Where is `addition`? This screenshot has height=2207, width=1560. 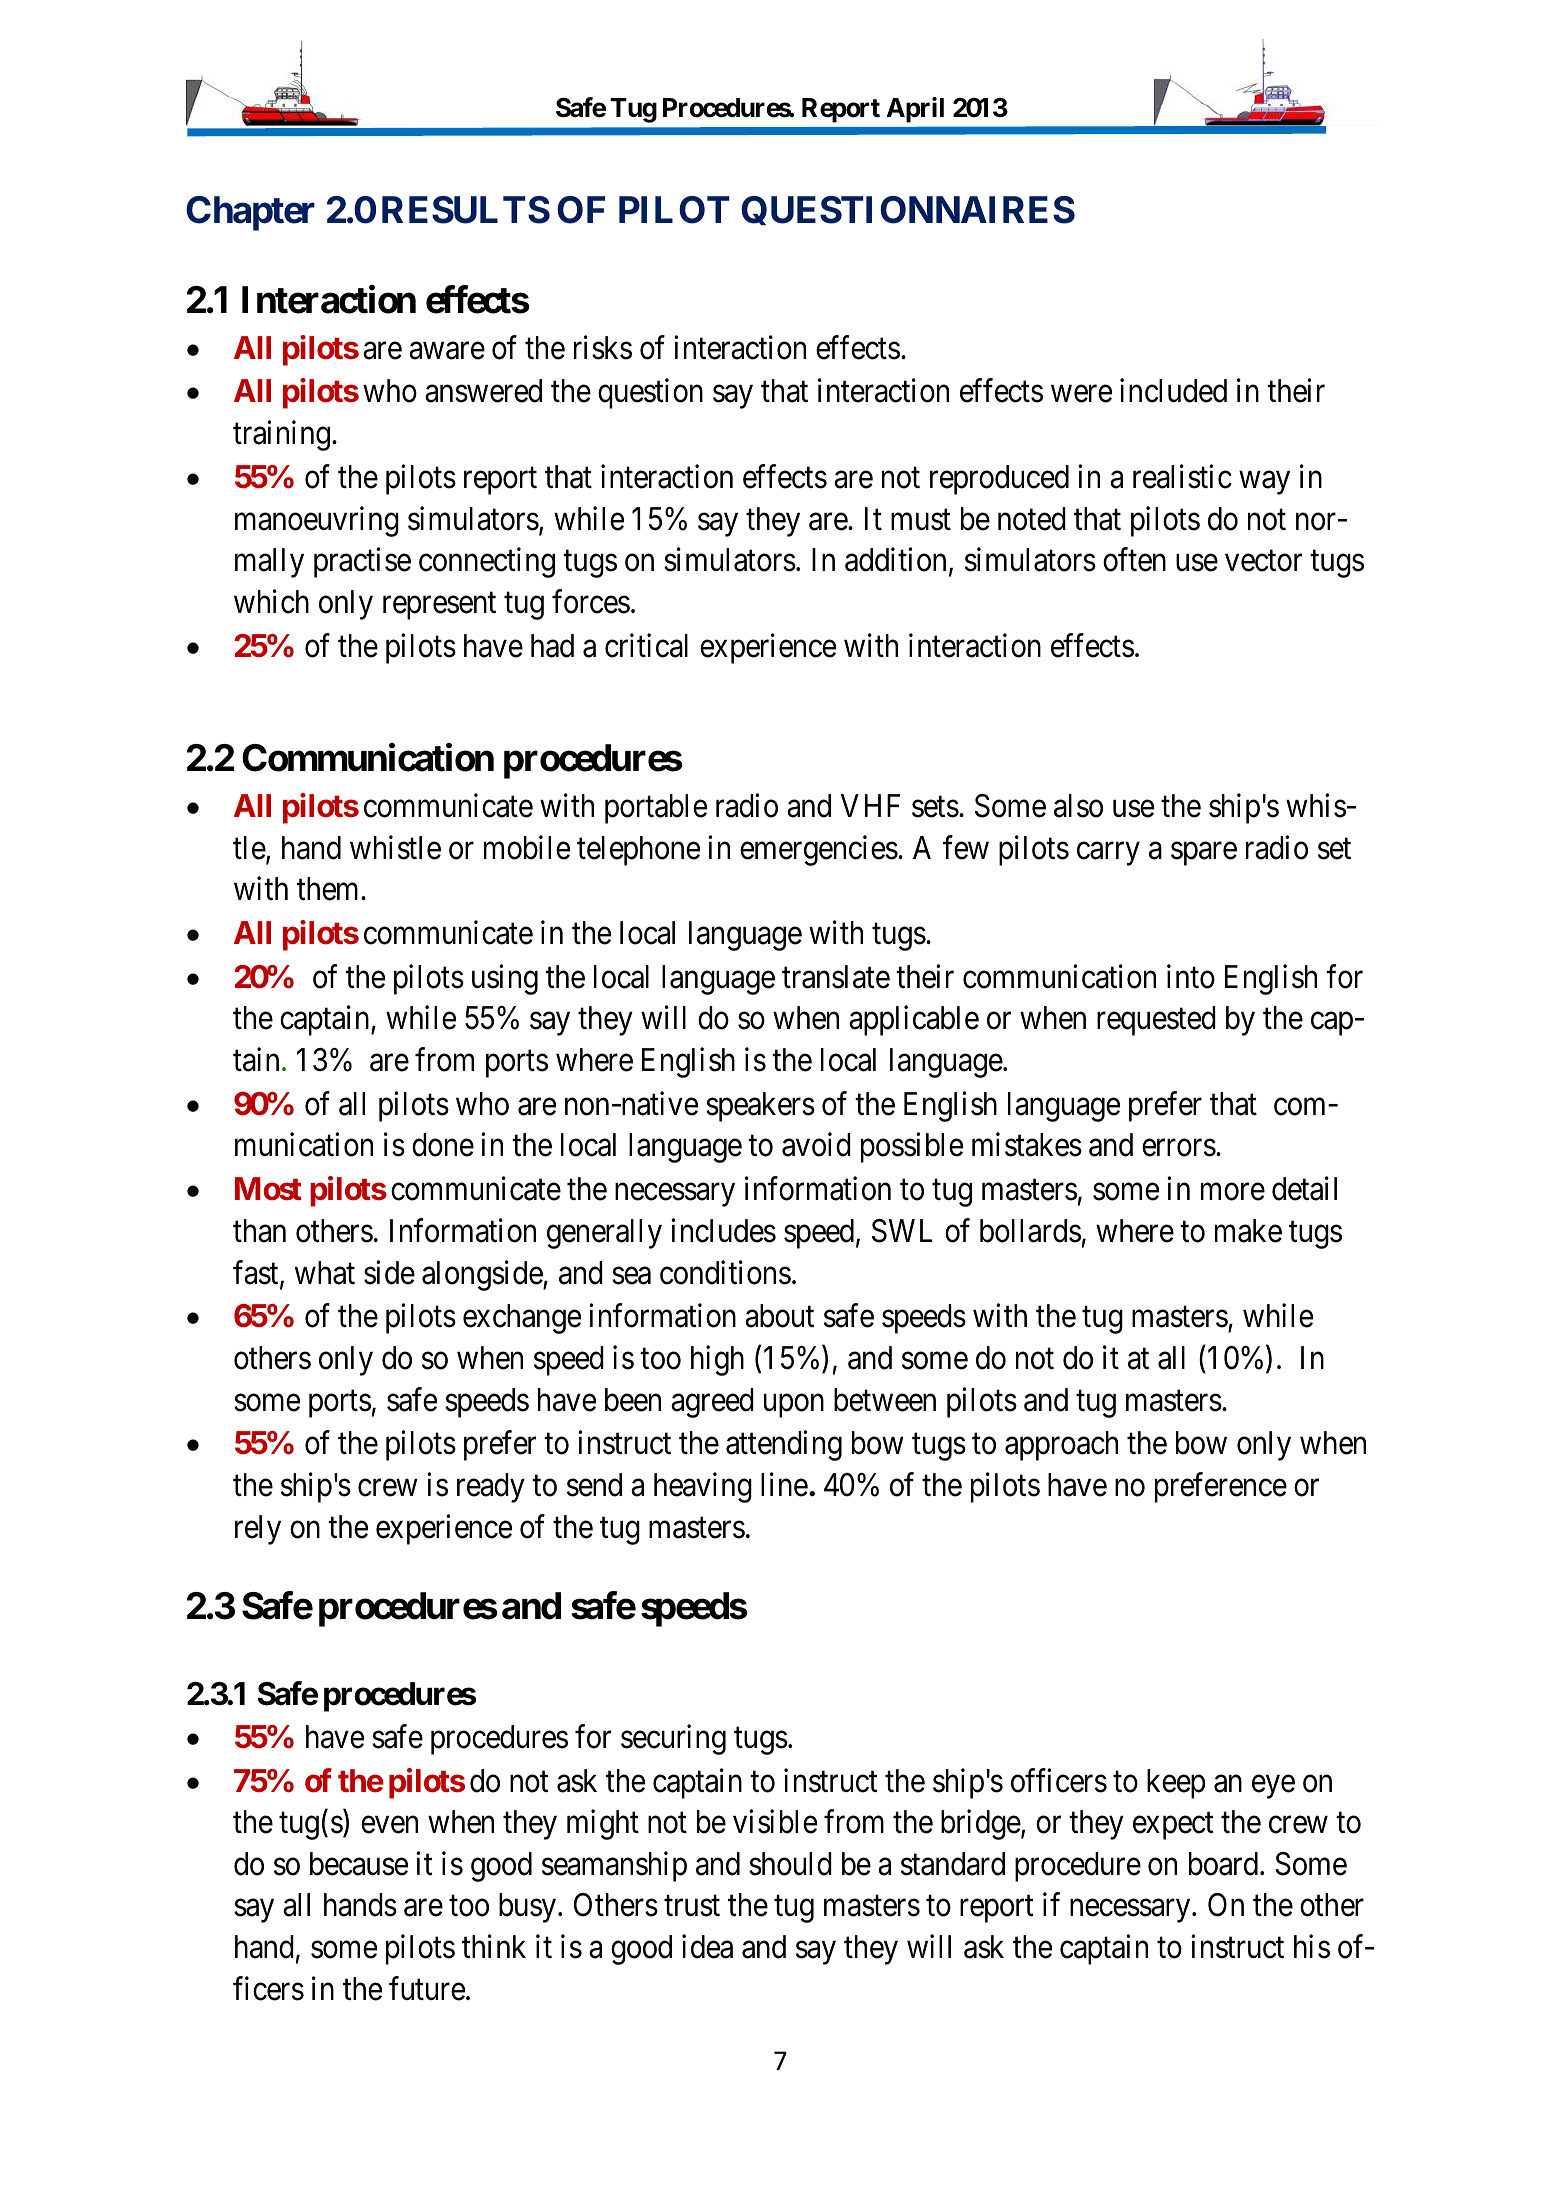 addition is located at coordinates (895, 560).
